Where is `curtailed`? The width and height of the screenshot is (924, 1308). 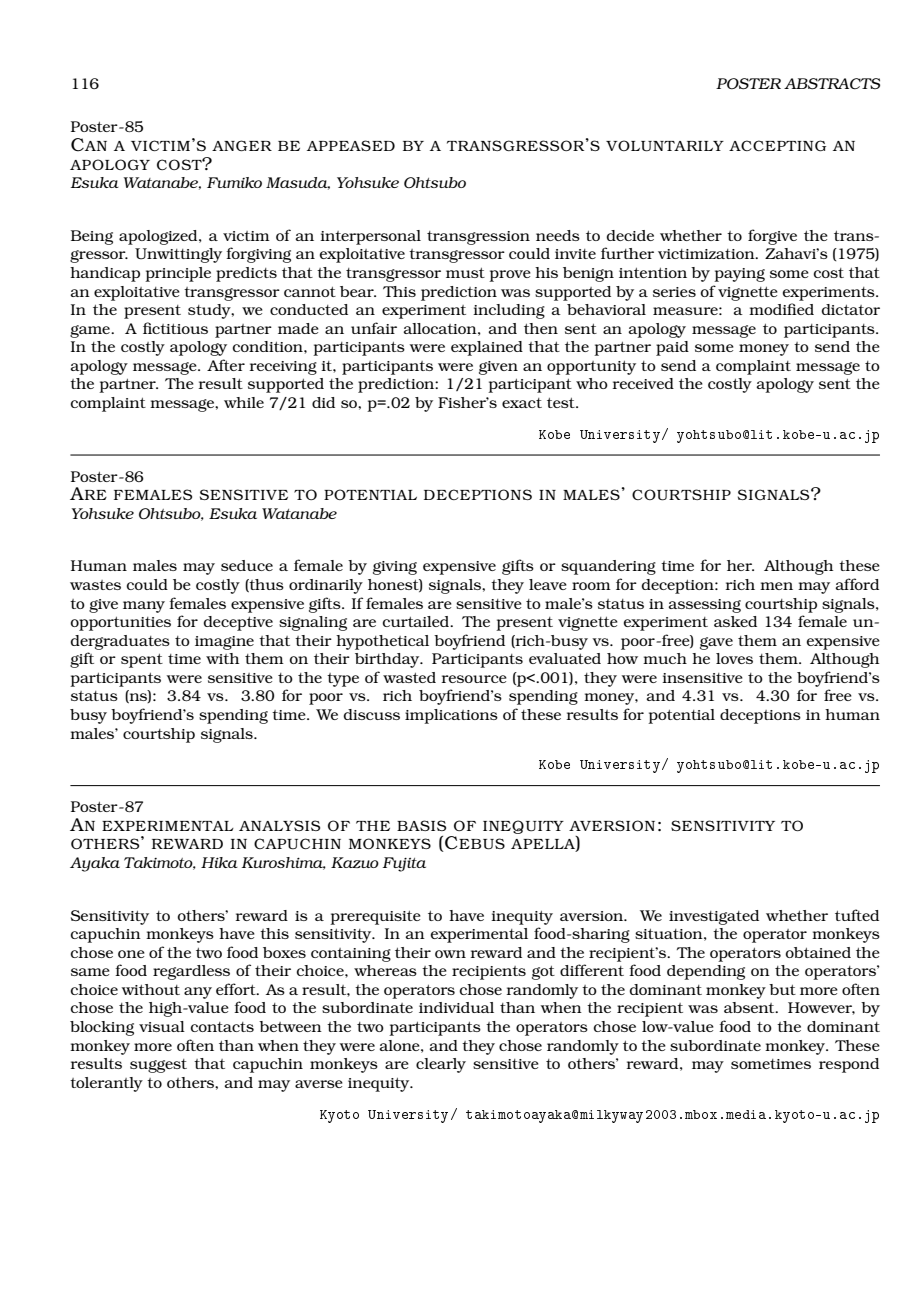
curtailed is located at coordinates (417, 621).
